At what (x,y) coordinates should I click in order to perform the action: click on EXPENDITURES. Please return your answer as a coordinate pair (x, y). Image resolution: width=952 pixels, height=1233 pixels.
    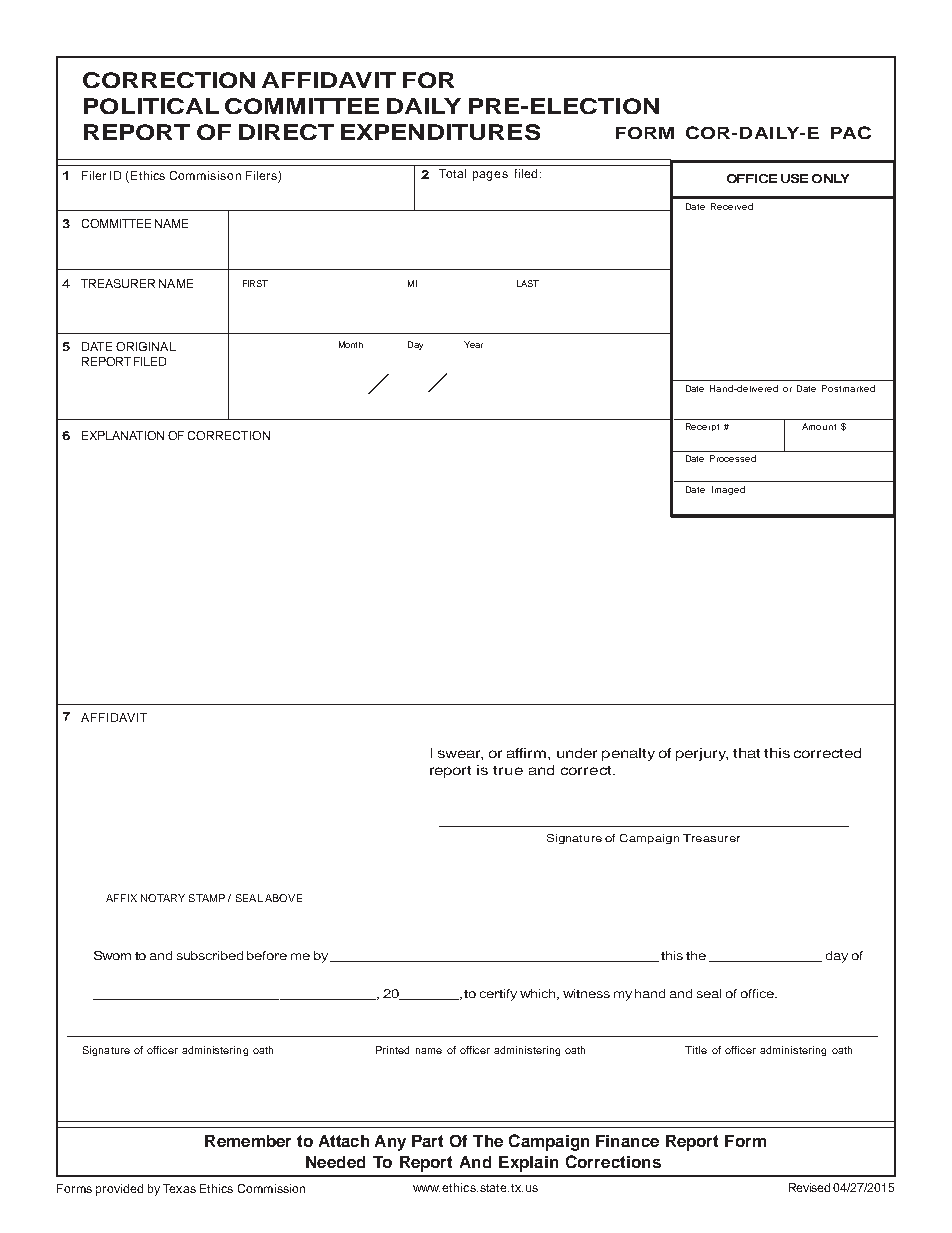
    Looking at the image, I should click on (440, 132).
